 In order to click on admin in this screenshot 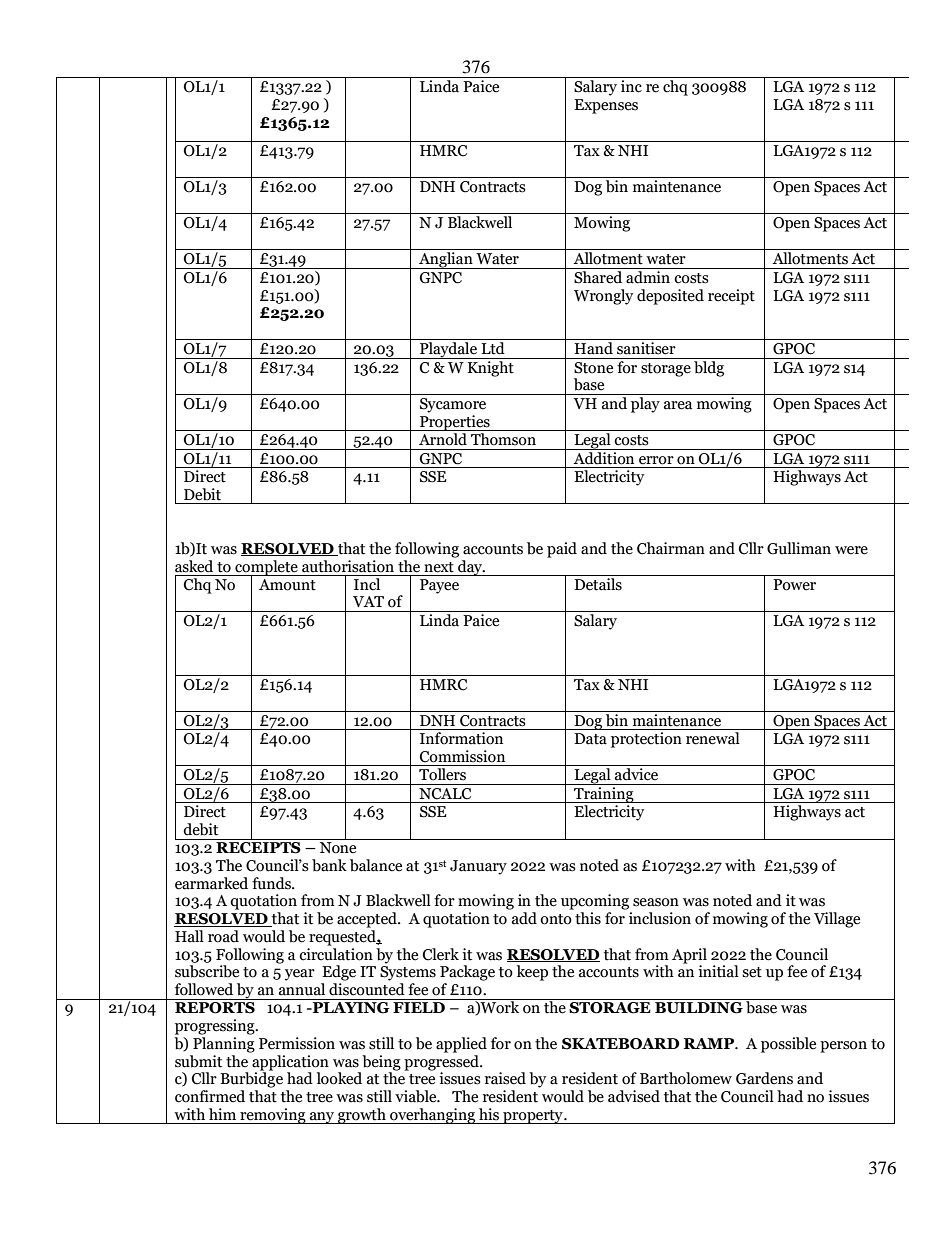, I will do `click(648, 276)`.
